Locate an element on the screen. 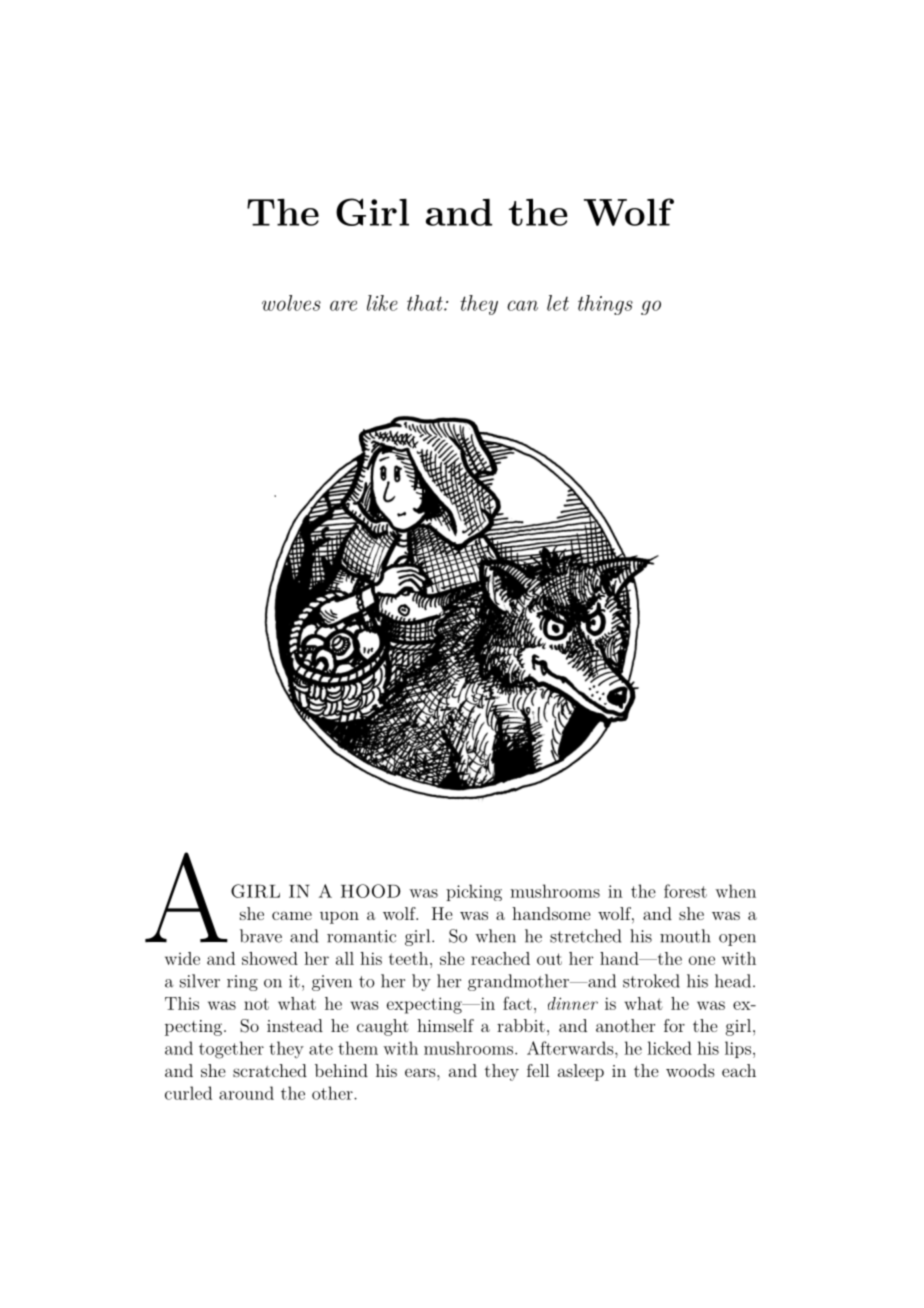  let is located at coordinates (558, 303).
